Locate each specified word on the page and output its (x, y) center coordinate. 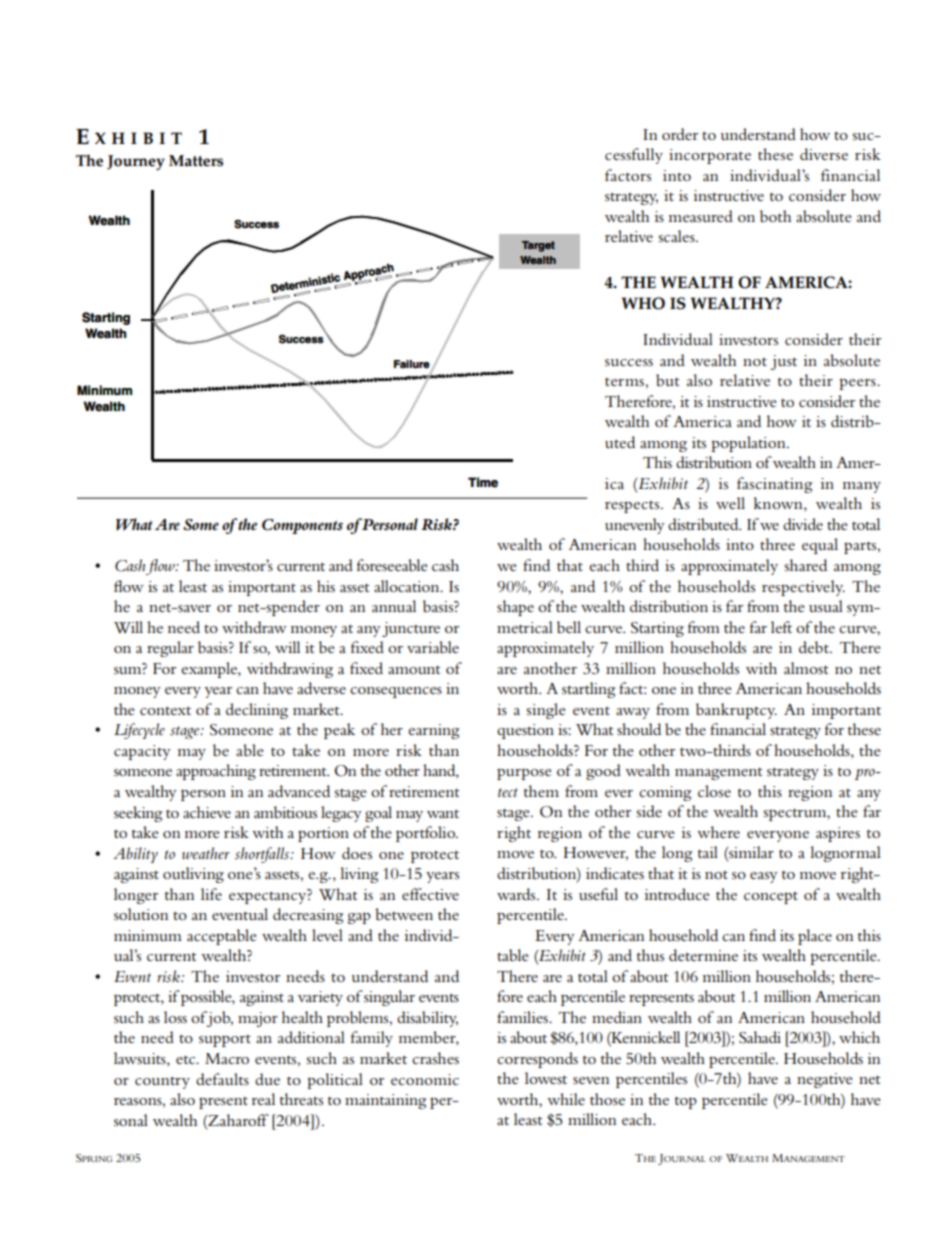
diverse (824, 154)
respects (633, 507)
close (714, 791)
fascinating (774, 485)
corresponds (537, 1060)
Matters (196, 161)
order (680, 134)
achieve (207, 812)
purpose (524, 774)
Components (302, 526)
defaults (222, 1079)
